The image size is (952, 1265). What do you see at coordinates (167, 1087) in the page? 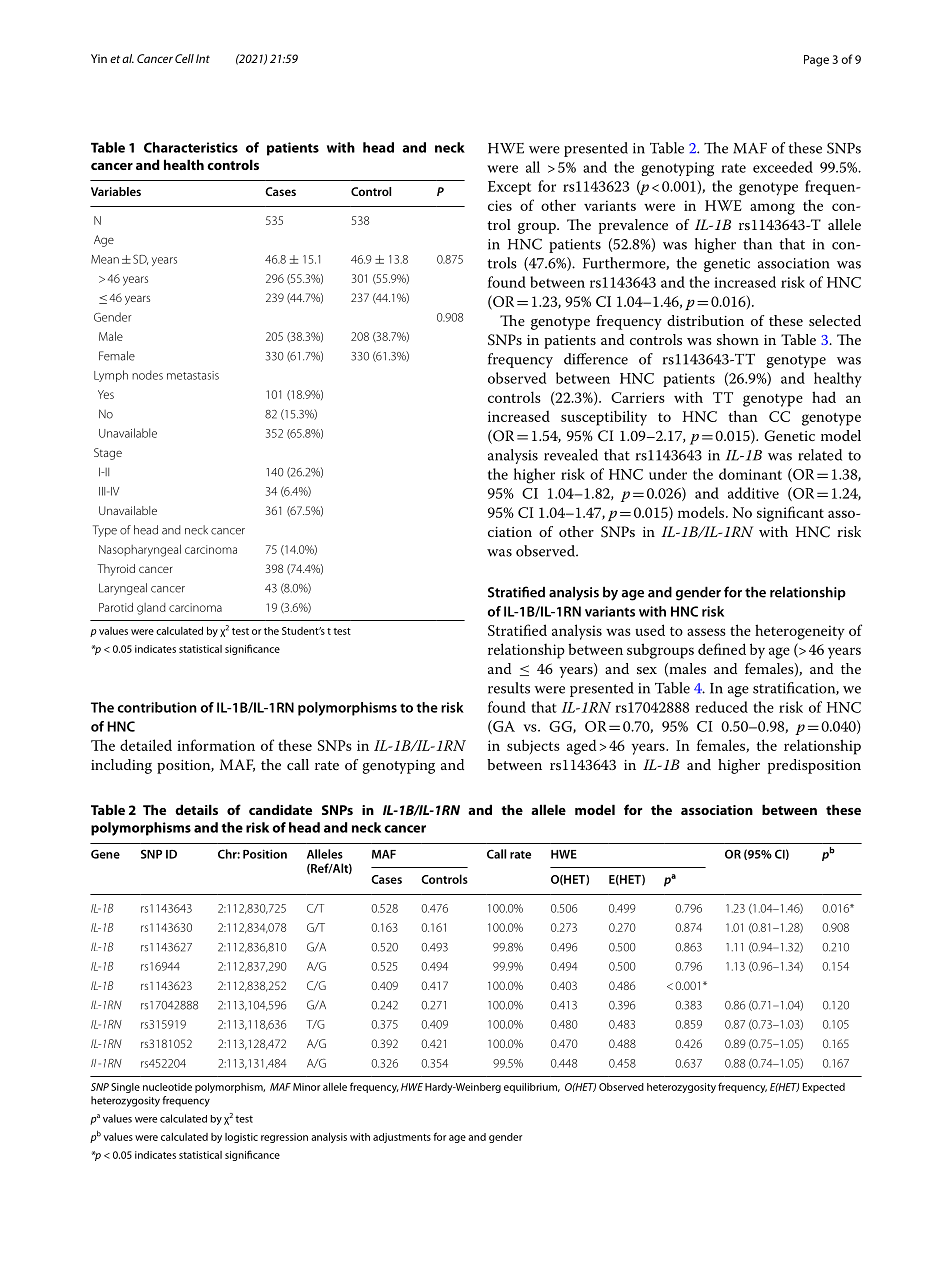
I see `nucleotide` at bounding box center [167, 1087].
